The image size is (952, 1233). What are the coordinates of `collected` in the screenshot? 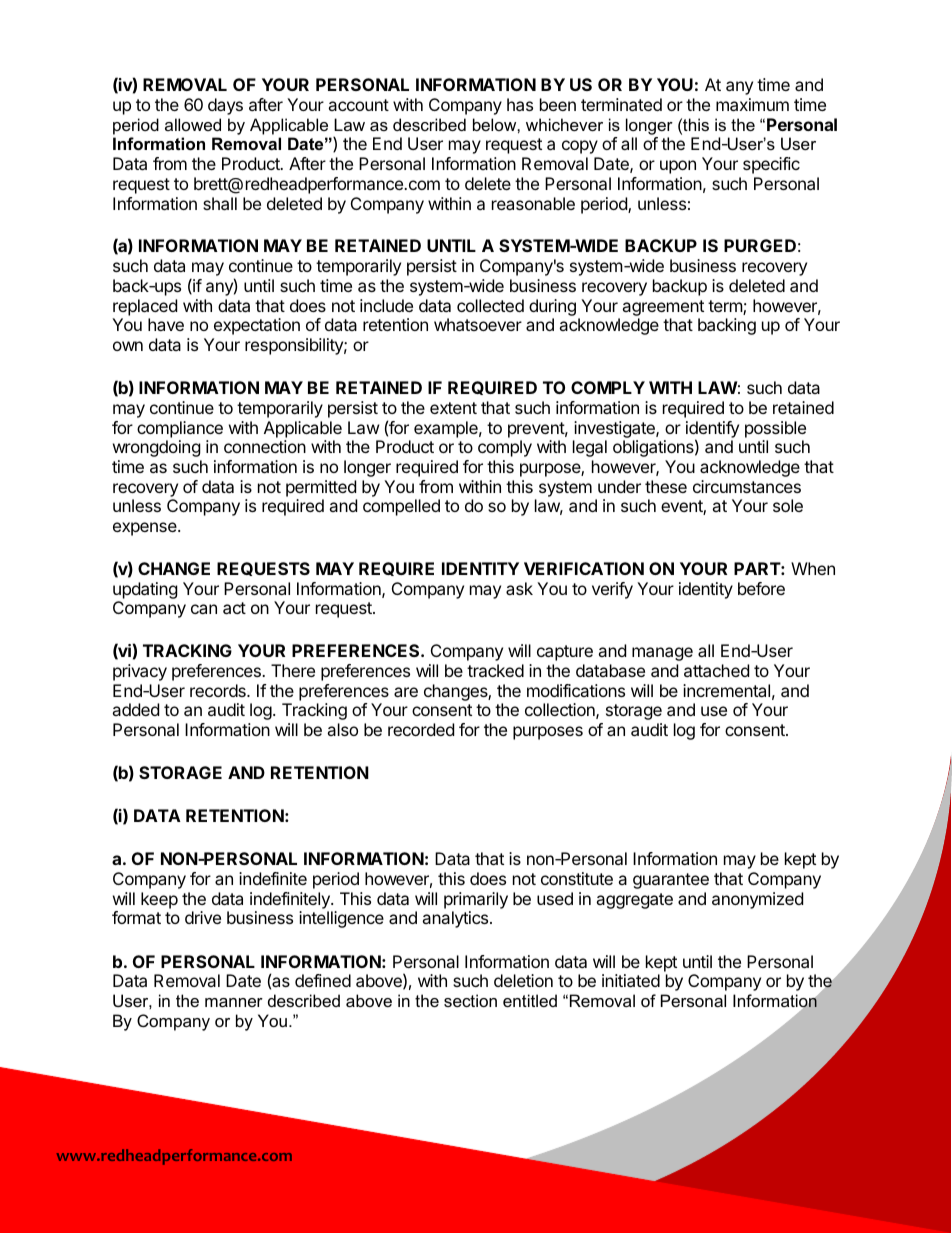 It's located at (490, 305).
